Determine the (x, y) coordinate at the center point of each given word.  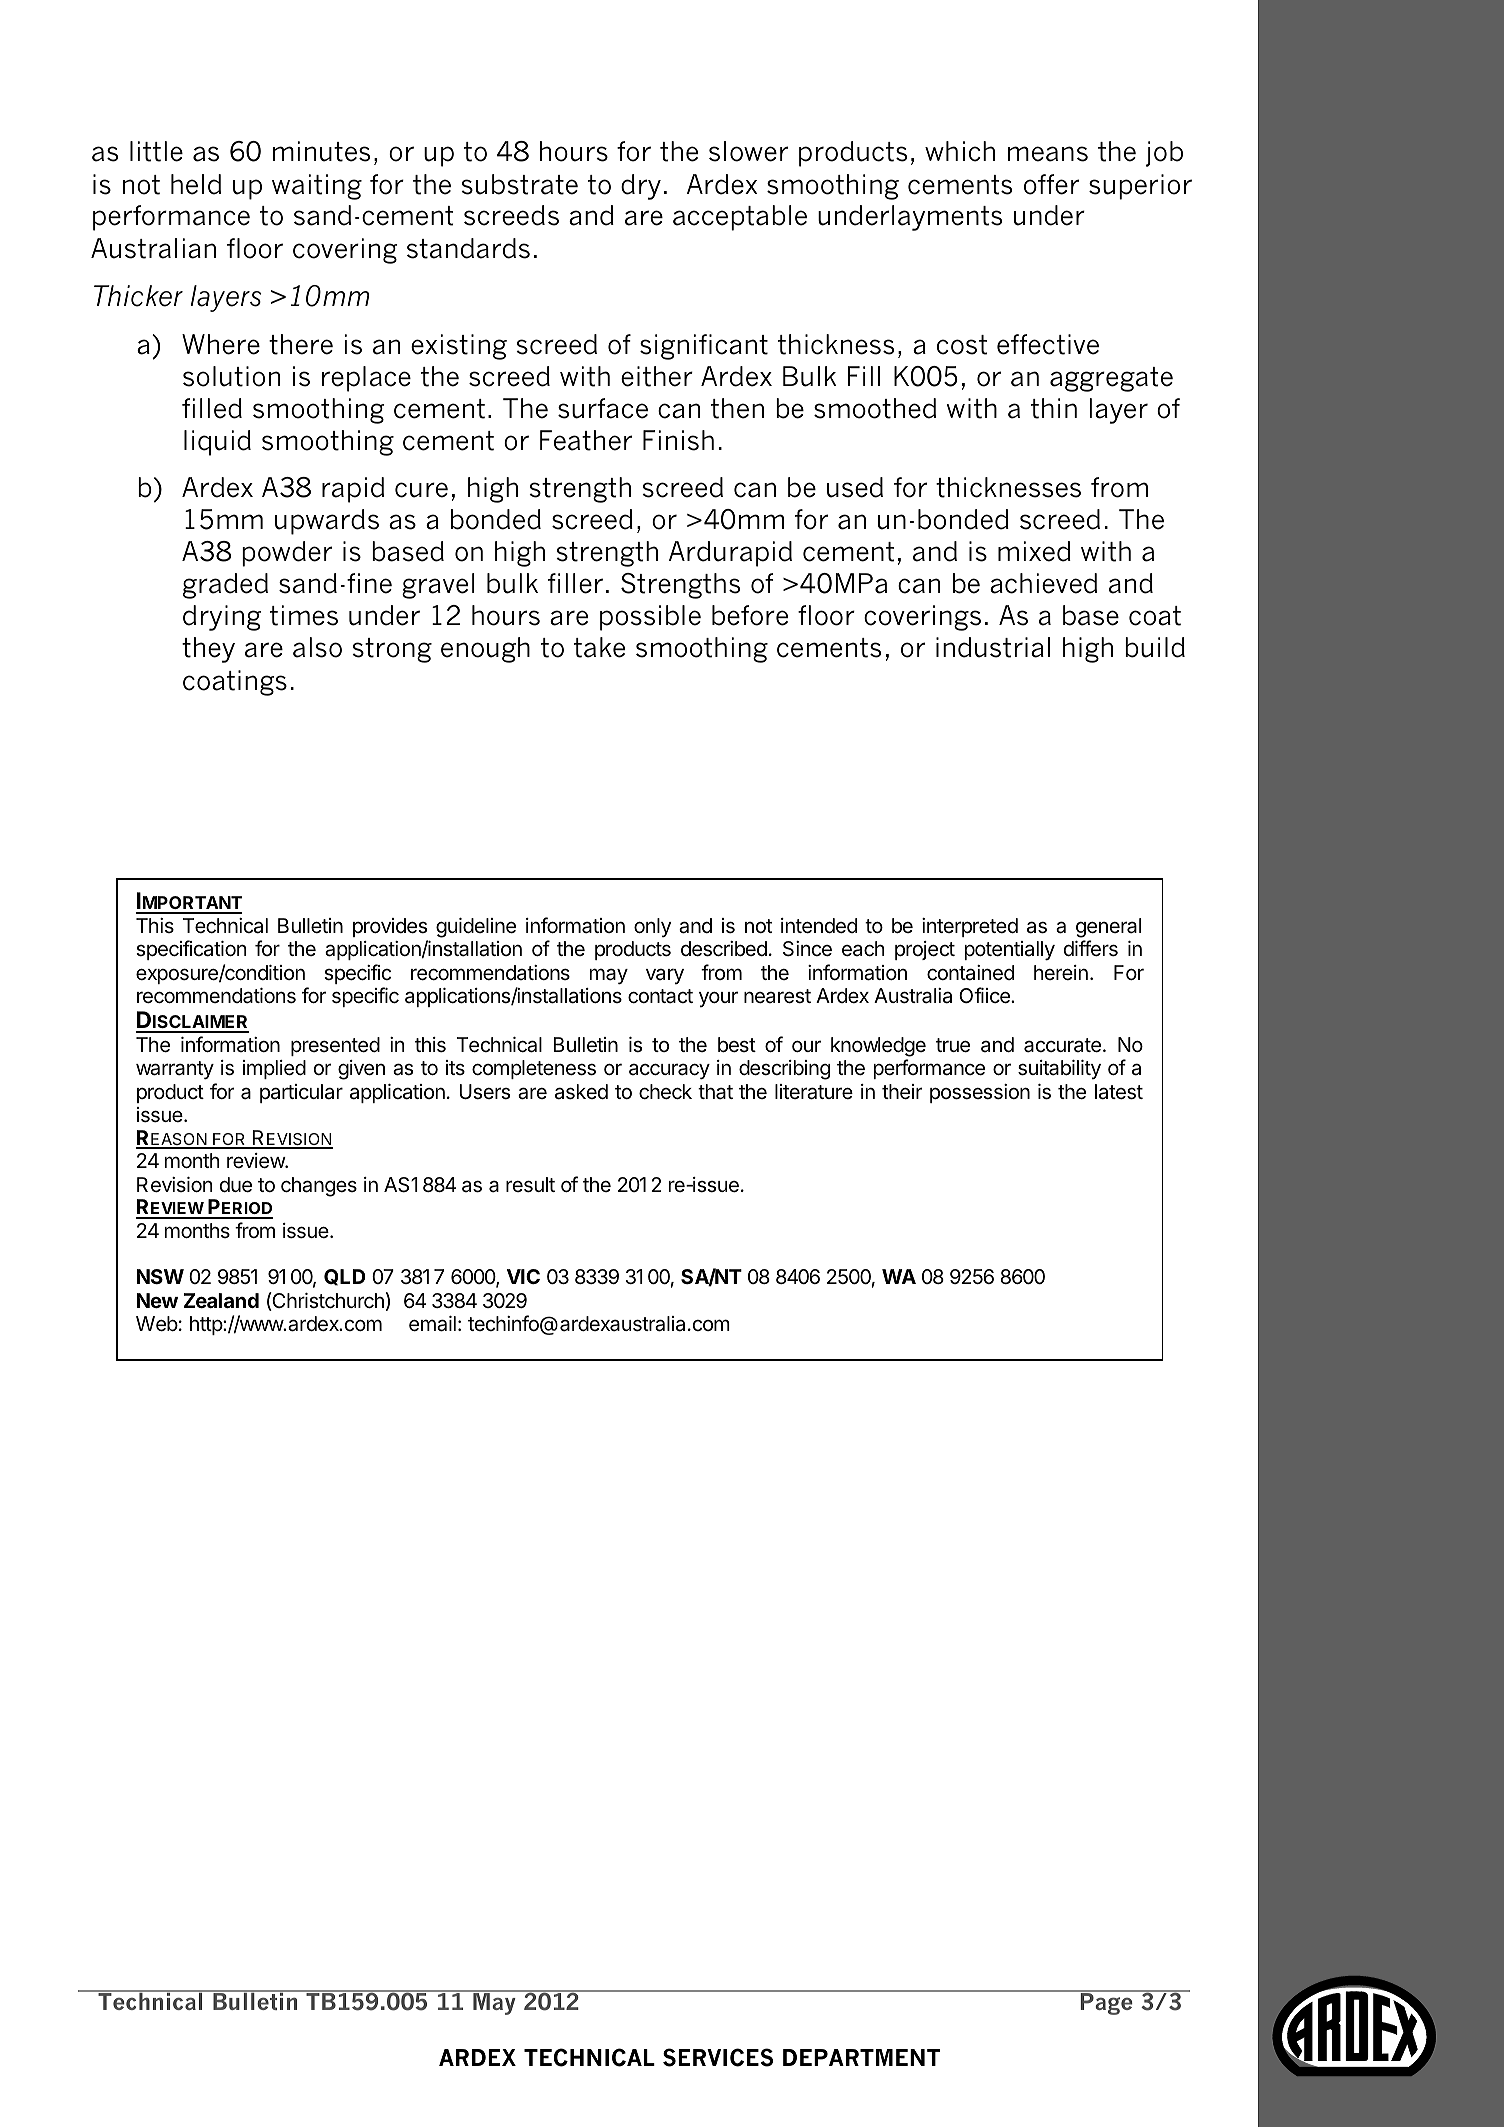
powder (287, 554)
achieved (1043, 583)
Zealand (221, 1300)
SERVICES (718, 2057)
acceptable (740, 218)
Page (1106, 2003)
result (530, 1185)
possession (980, 1093)
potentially (1010, 951)
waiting (317, 187)
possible (650, 618)
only (652, 927)
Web (157, 1324)
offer (1051, 184)
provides (390, 927)
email (432, 1324)
